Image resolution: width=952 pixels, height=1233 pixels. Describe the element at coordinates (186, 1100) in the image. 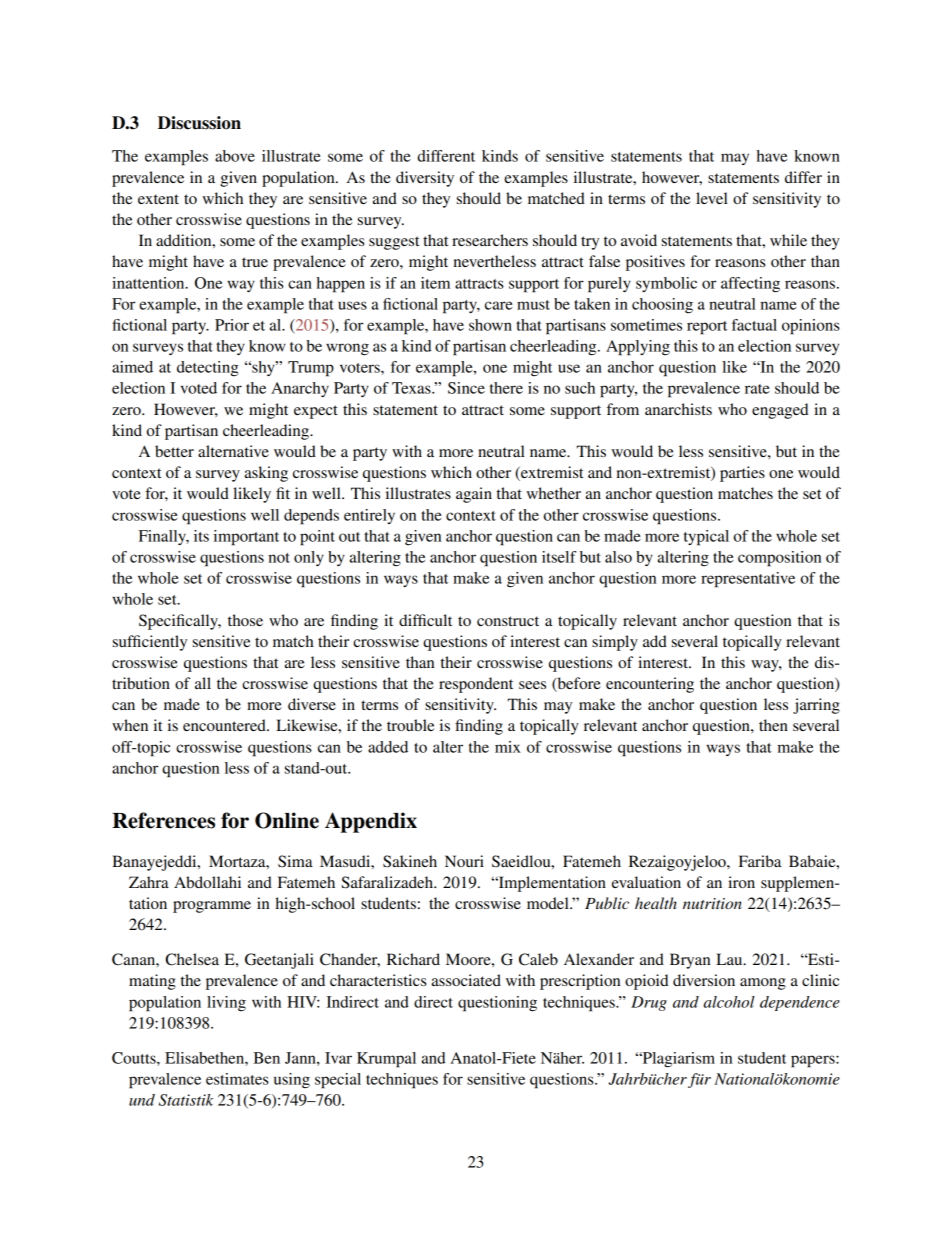

I see `Statistik` at that location.
